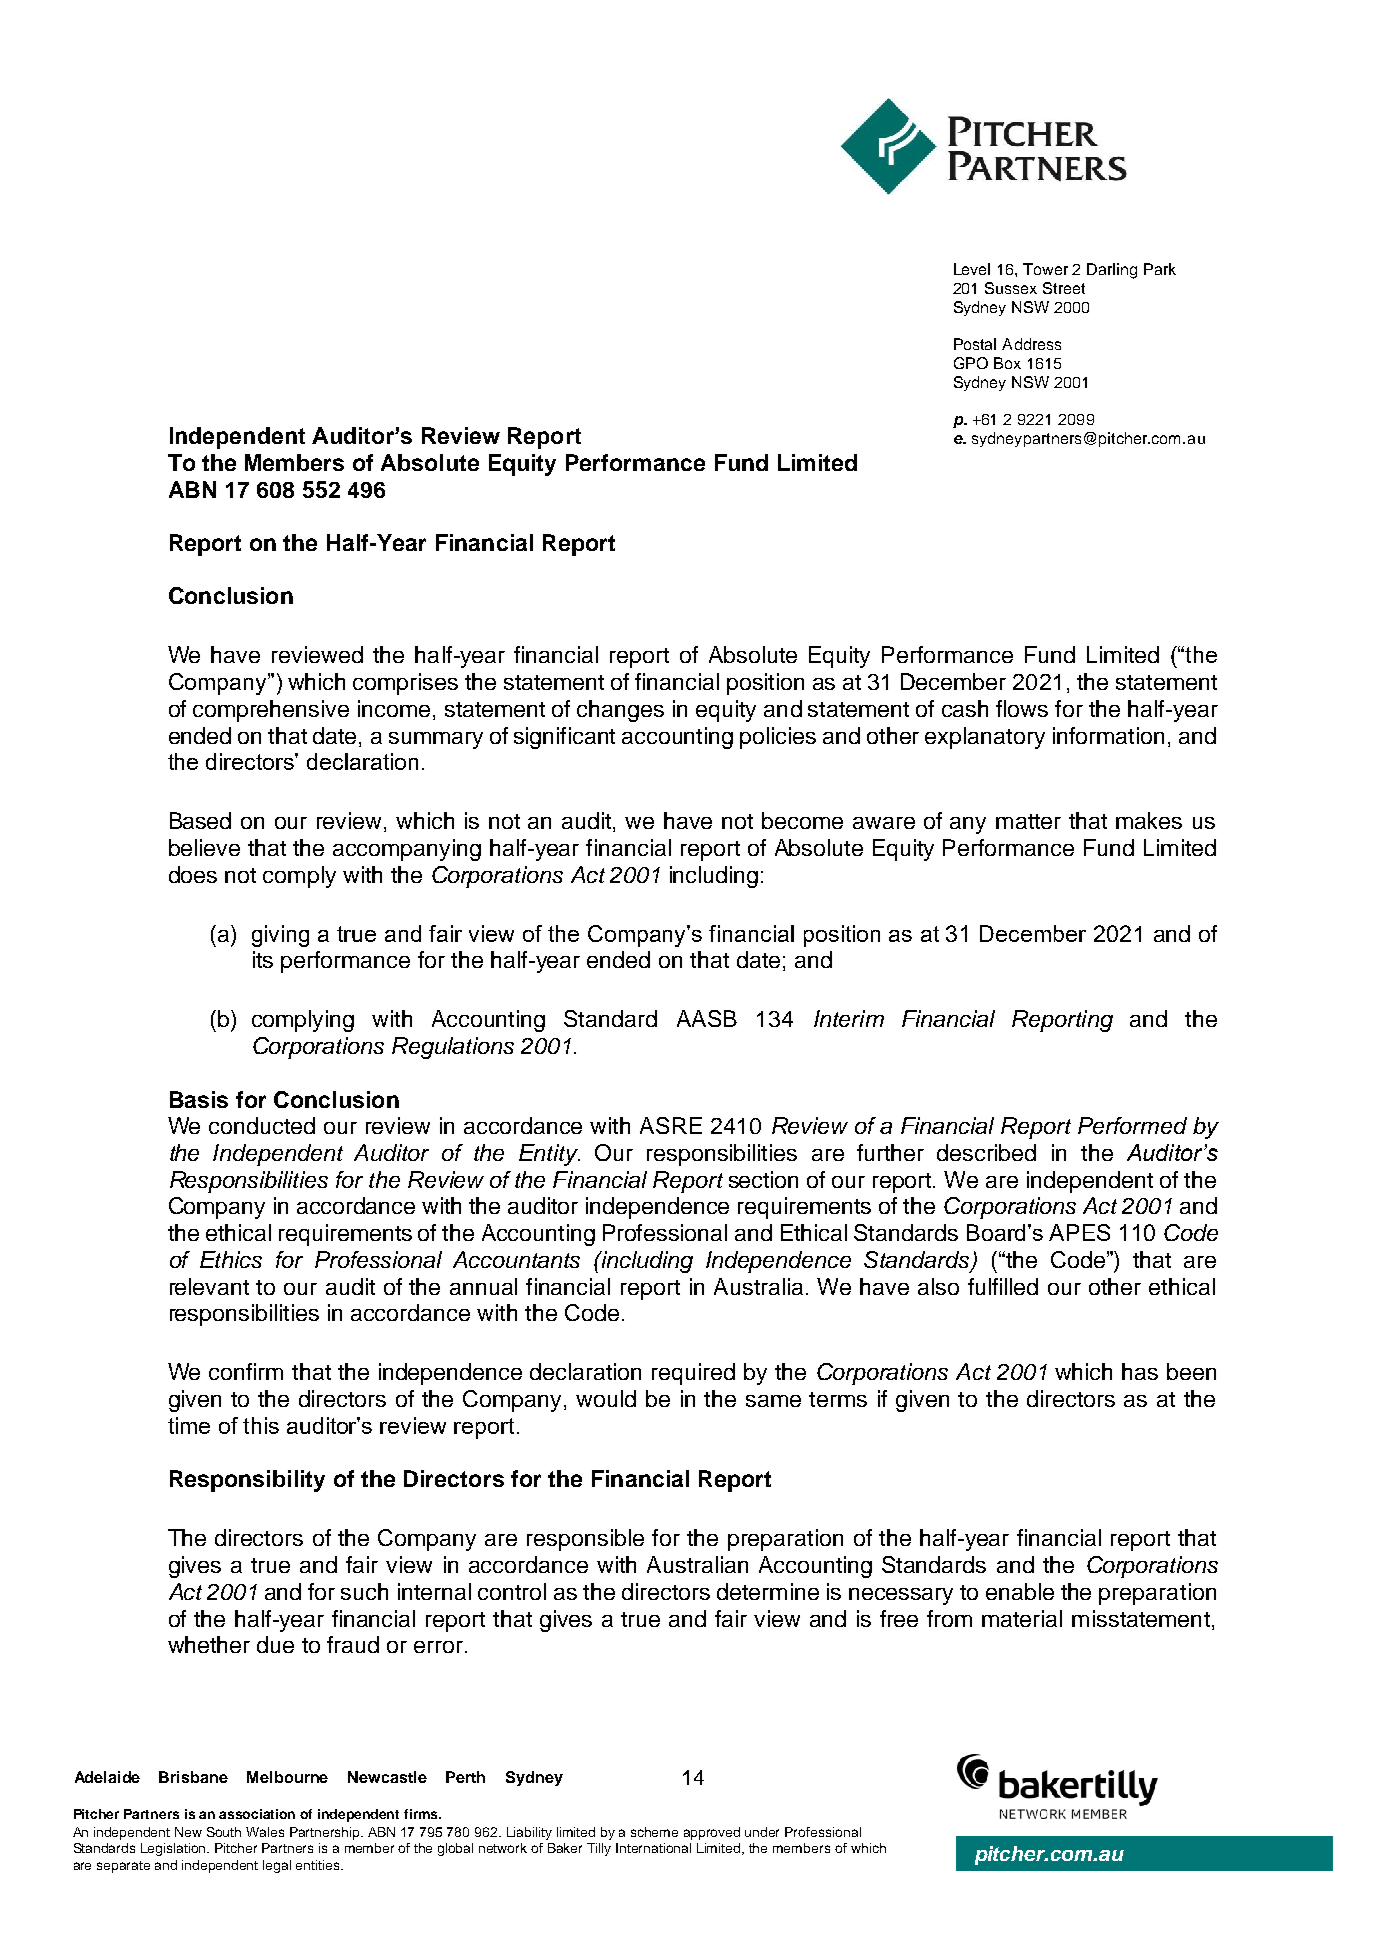  Describe the element at coordinates (564, 738) in the image. I see `significant` at that location.
